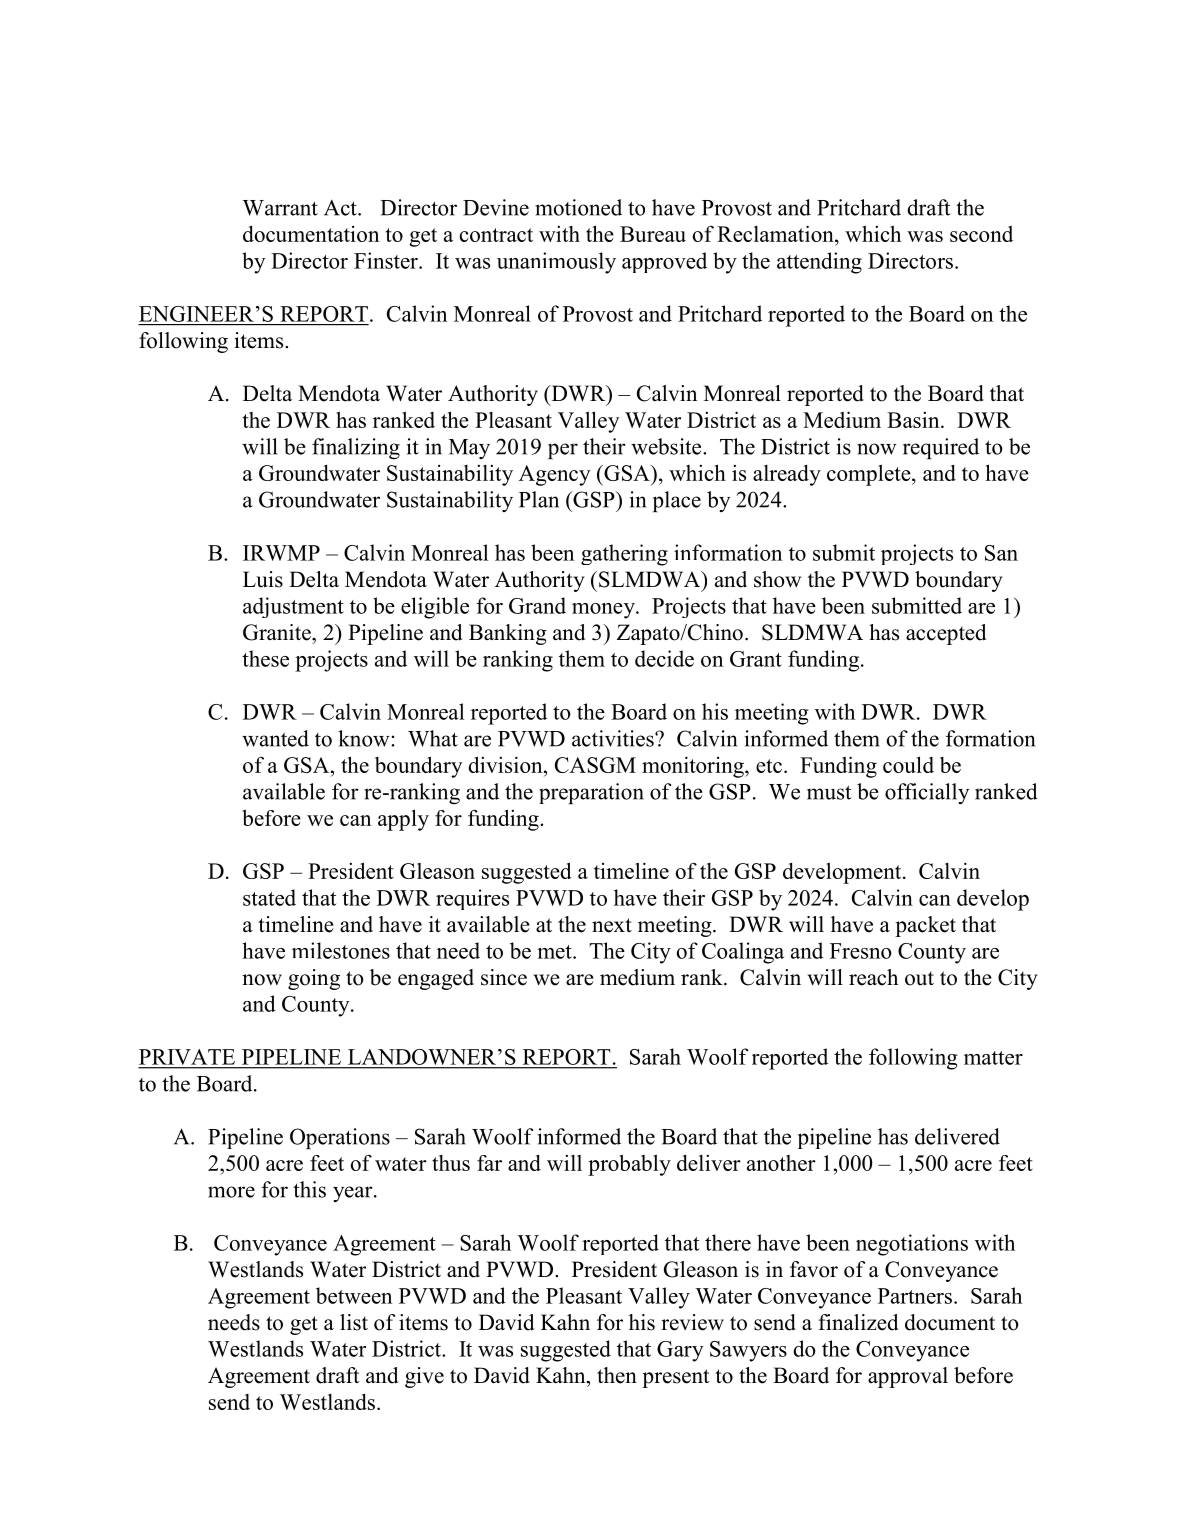  I want to click on complete, so click(870, 475).
